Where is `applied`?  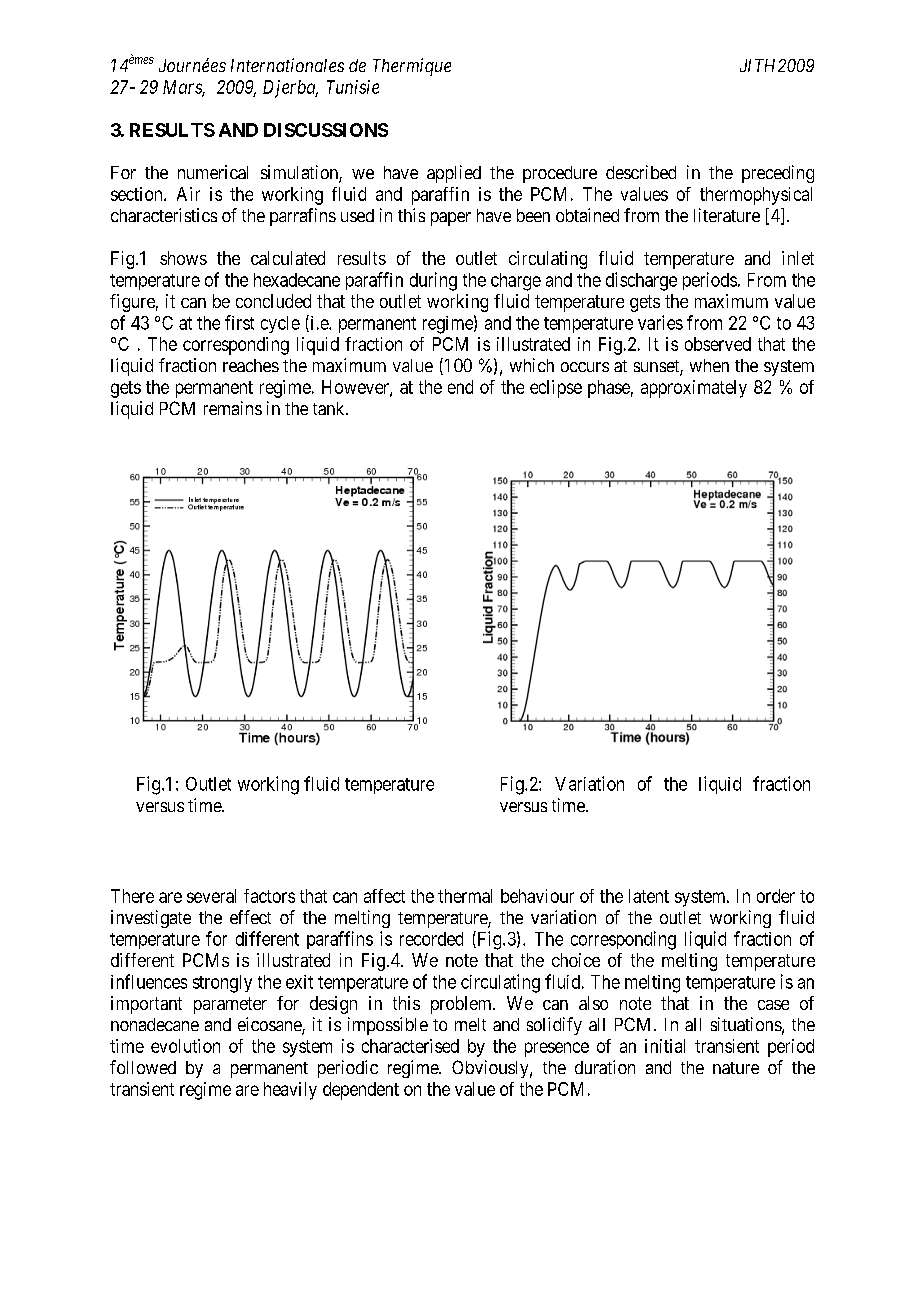 applied is located at coordinates (454, 174).
